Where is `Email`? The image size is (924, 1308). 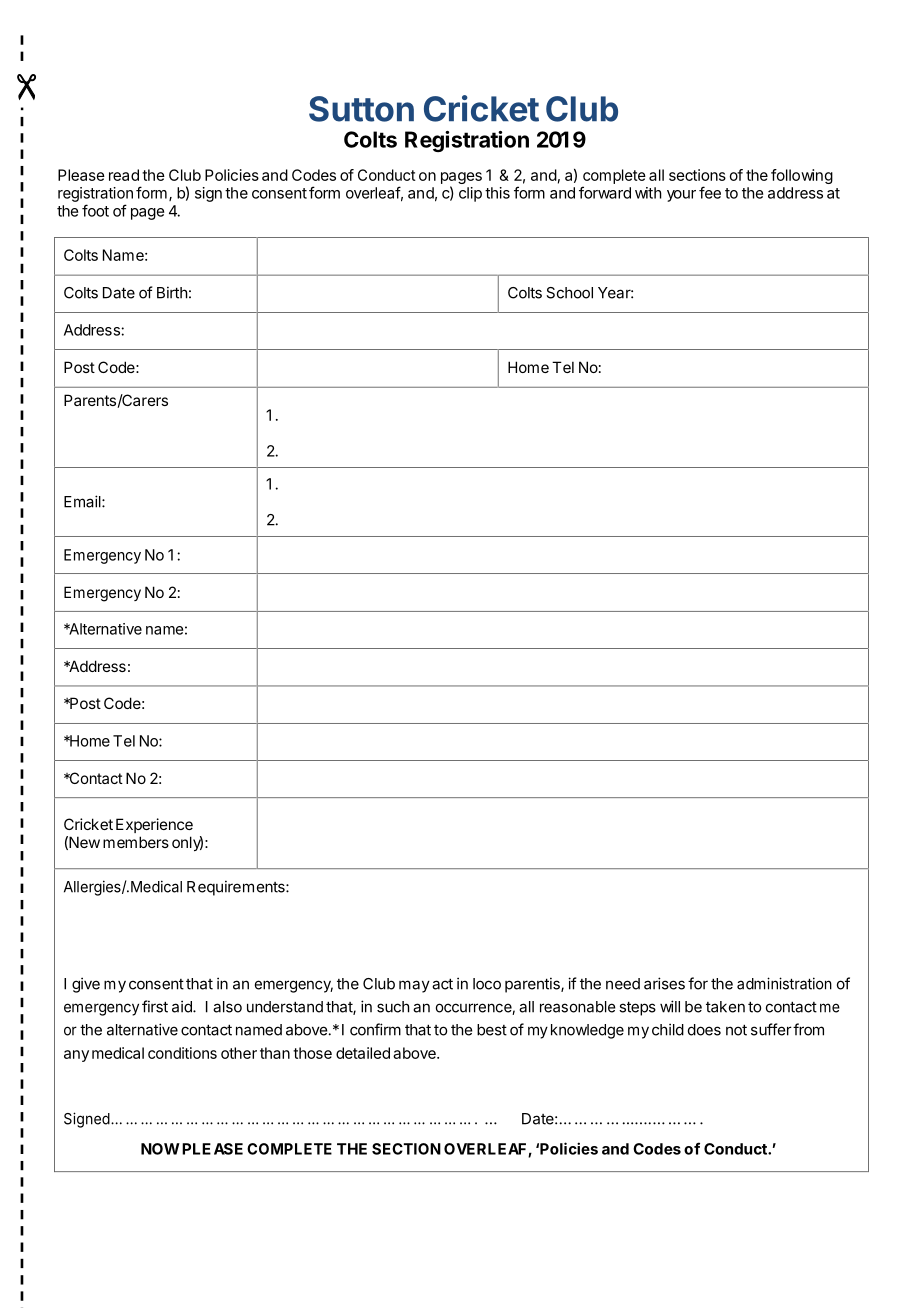
Email is located at coordinates (83, 501).
